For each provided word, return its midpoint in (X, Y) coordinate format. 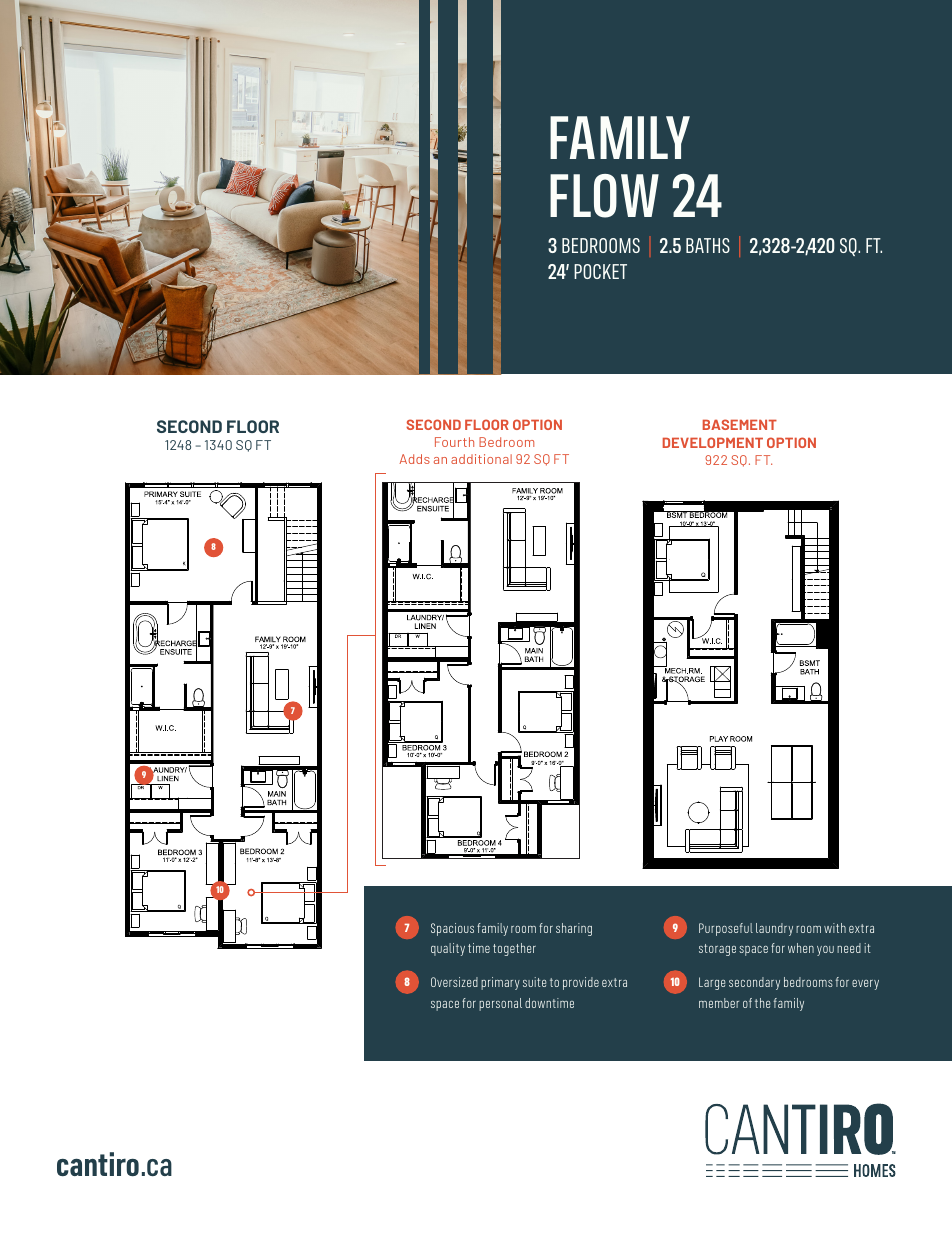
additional (481, 459)
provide (581, 983)
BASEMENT (740, 424)
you (825, 951)
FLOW (604, 196)
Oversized (454, 982)
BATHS (708, 245)
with (835, 928)
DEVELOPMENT (713, 442)
